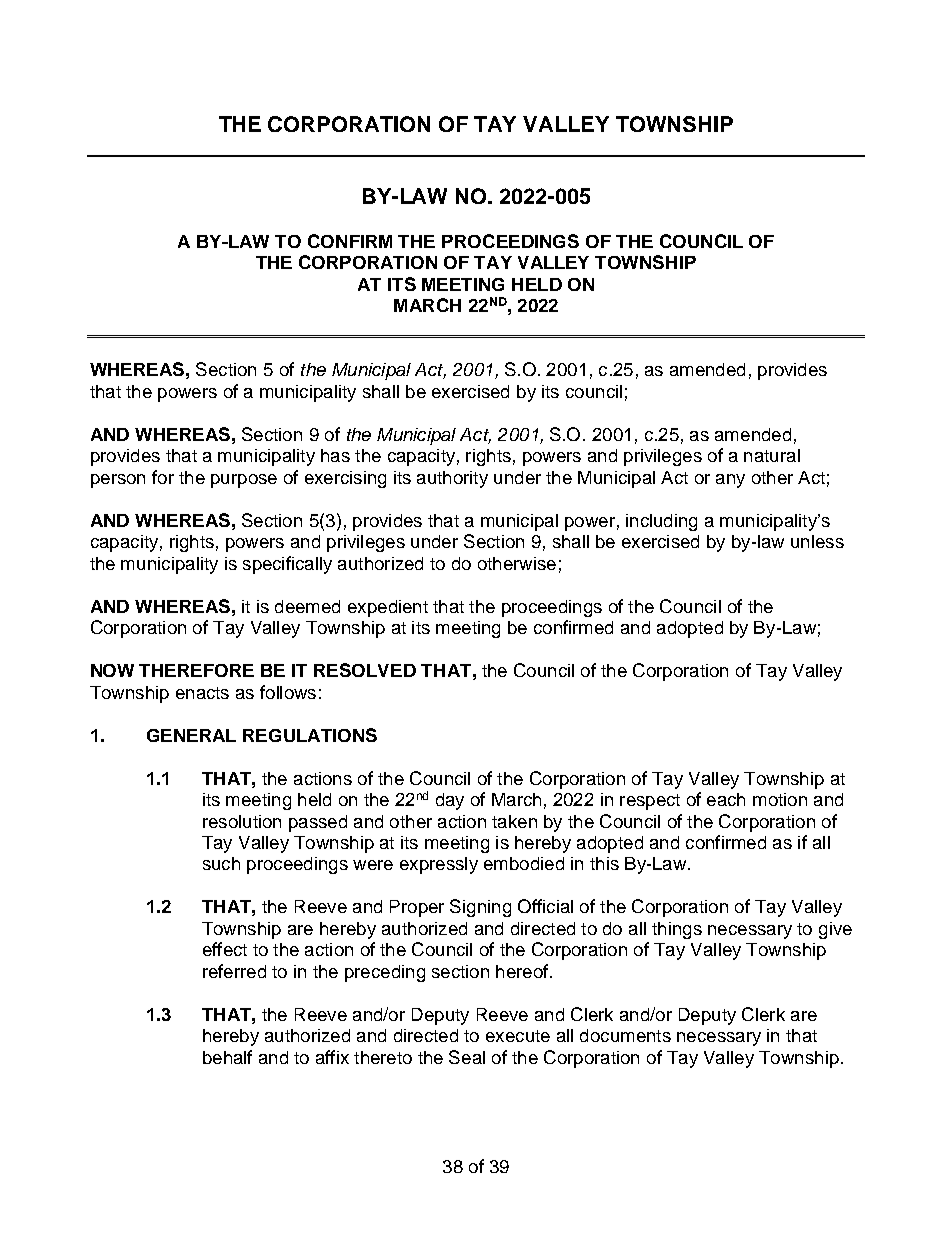  What do you see at coordinates (726, 799) in the page?
I see `each` at bounding box center [726, 799].
